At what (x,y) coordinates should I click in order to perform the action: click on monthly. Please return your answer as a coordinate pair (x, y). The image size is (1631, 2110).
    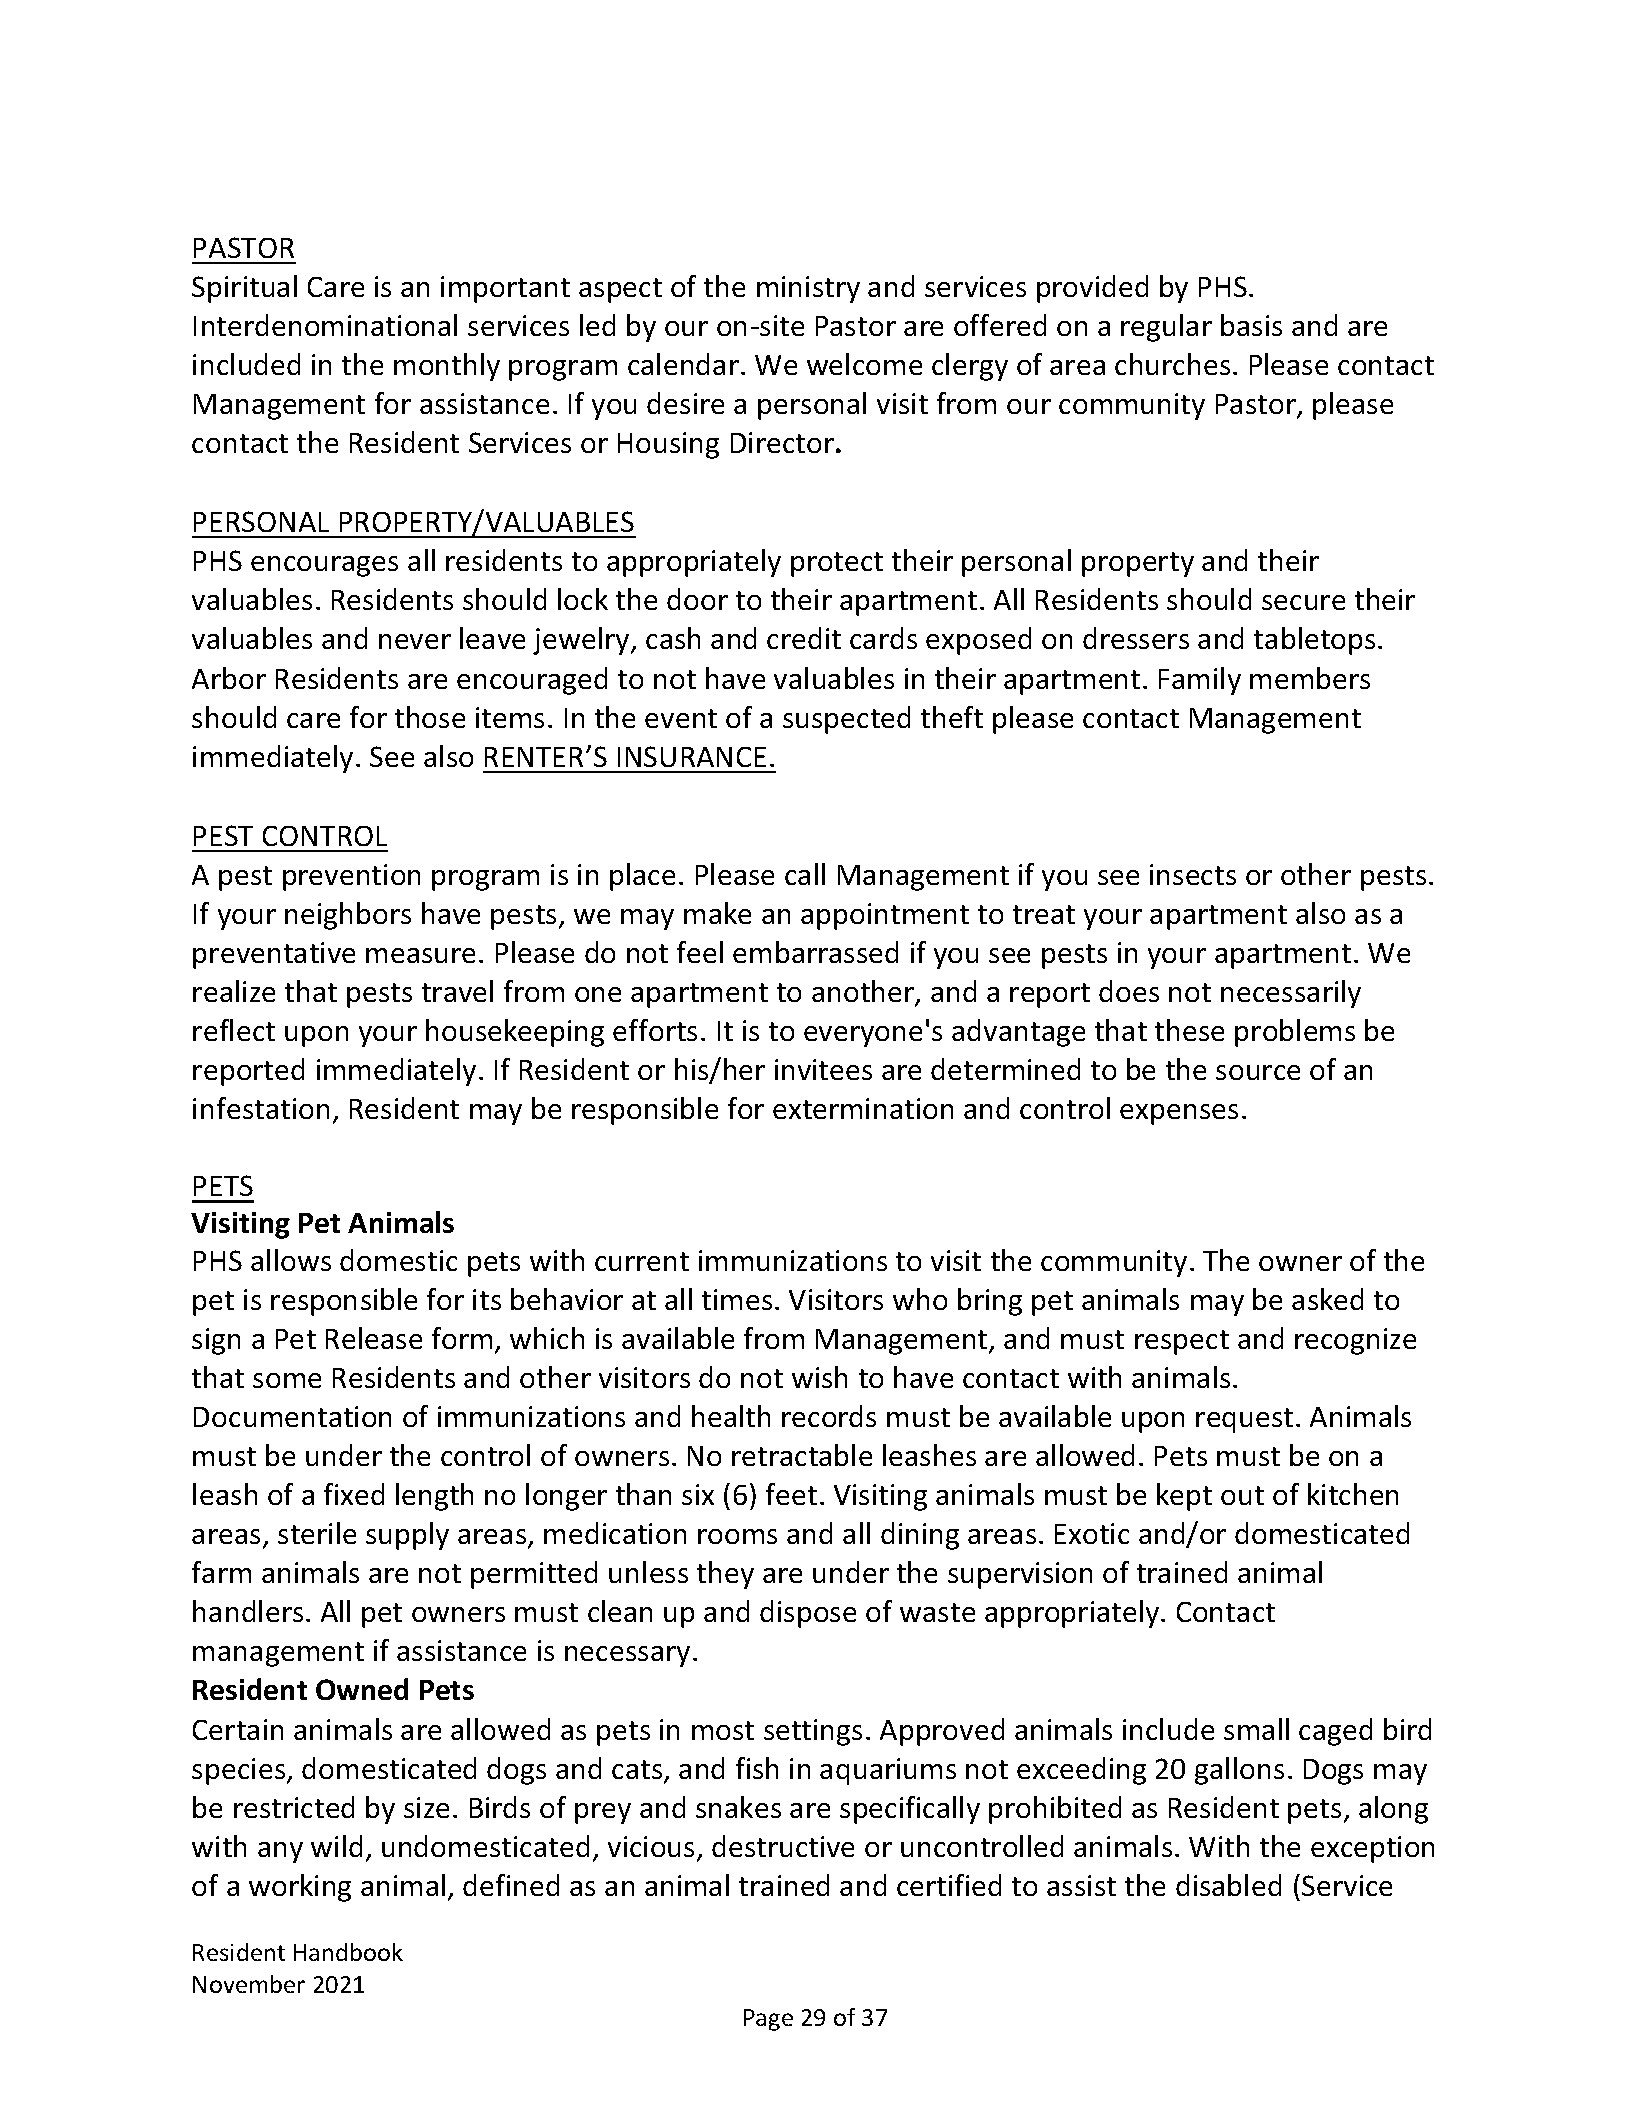
    Looking at the image, I should click on (447, 367).
